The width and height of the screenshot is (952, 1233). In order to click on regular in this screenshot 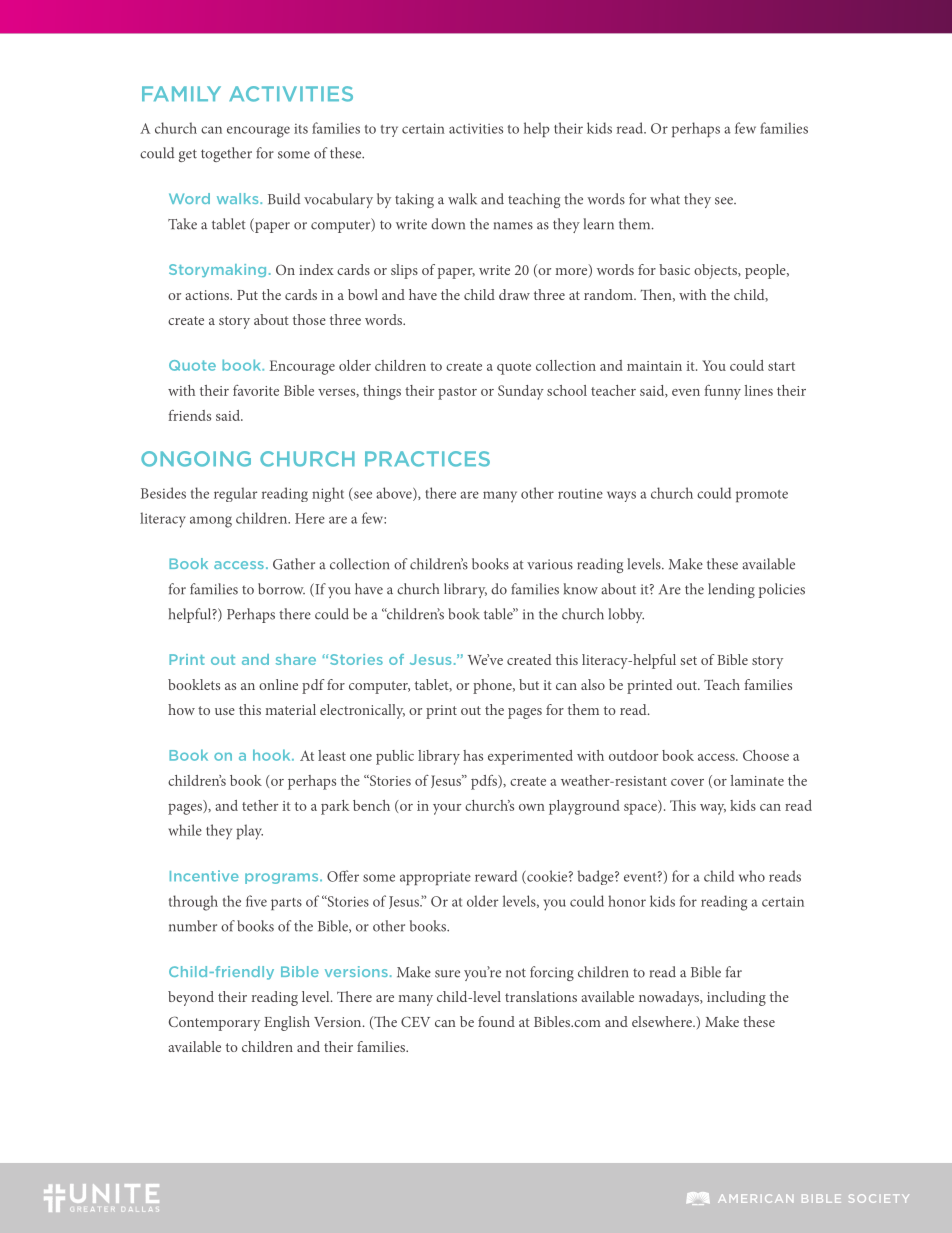, I will do `click(235, 494)`.
